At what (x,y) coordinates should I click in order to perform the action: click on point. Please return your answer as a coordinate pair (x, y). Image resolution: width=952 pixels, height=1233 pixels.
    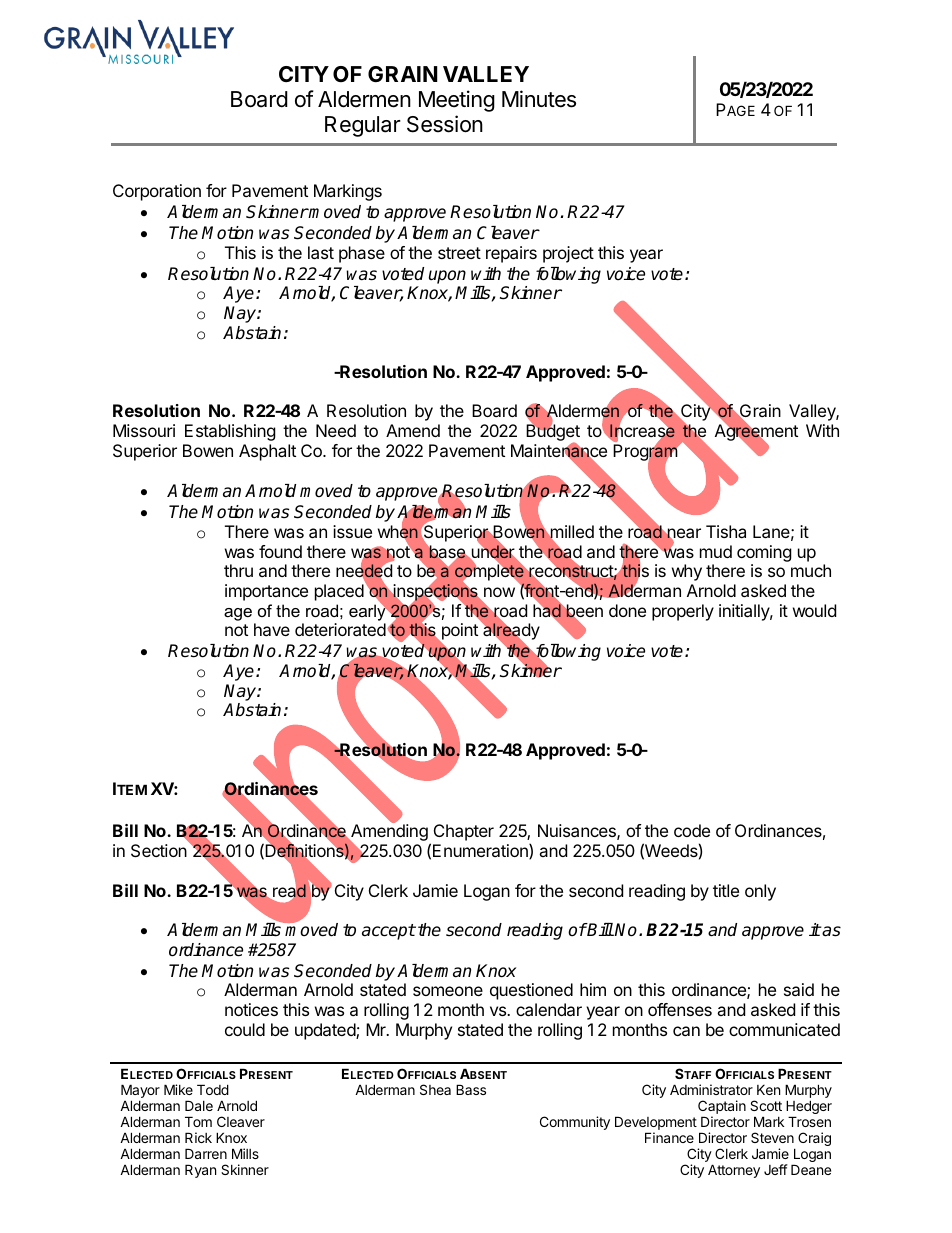
    Looking at the image, I should click on (458, 633).
